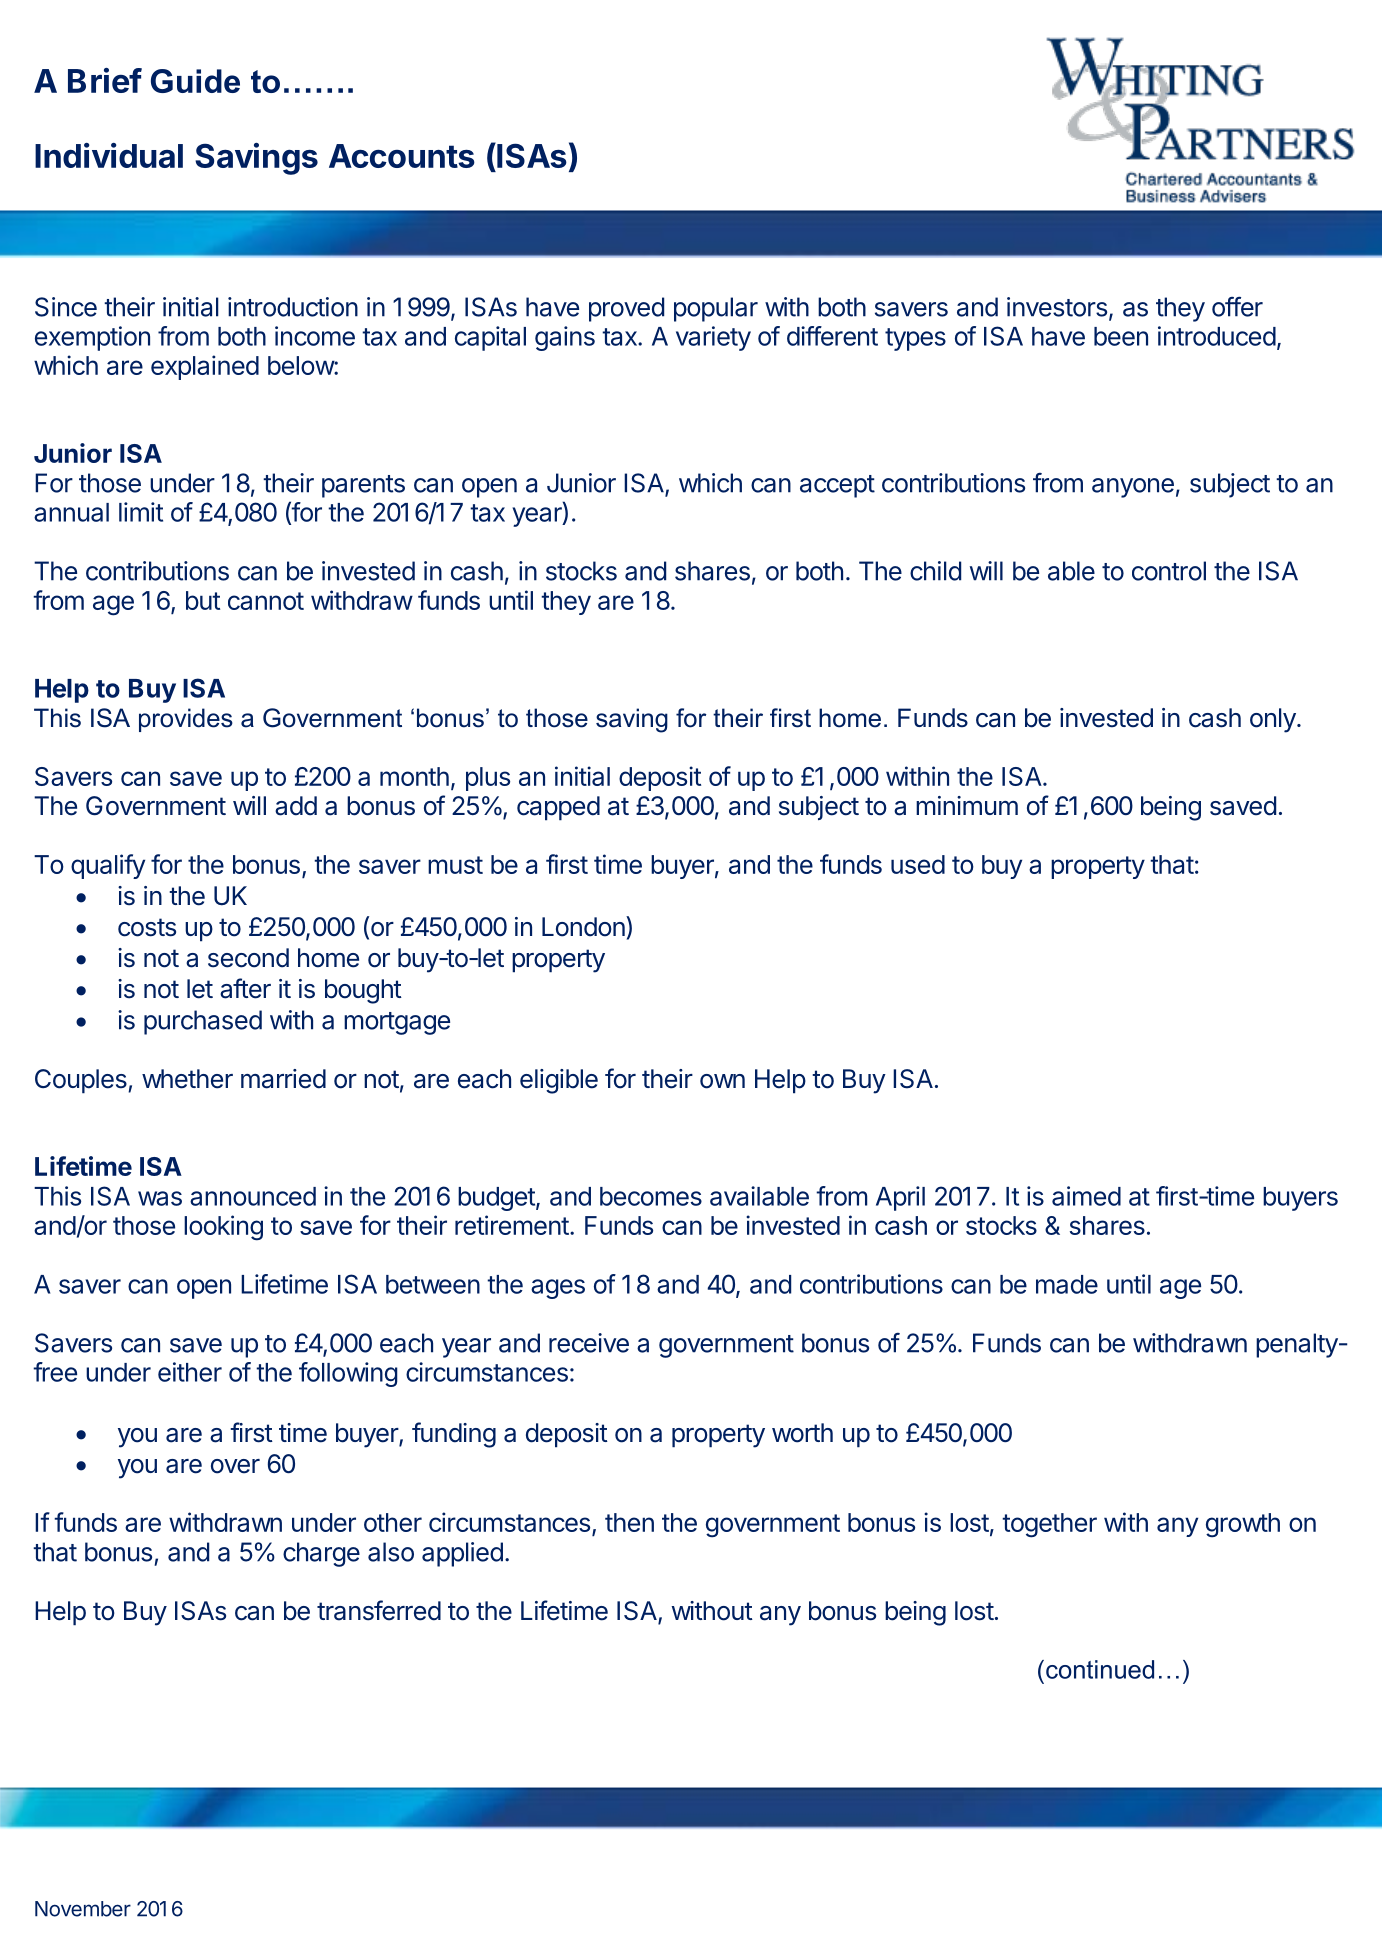 The image size is (1382, 1954). I want to click on Guide, so click(195, 81).
